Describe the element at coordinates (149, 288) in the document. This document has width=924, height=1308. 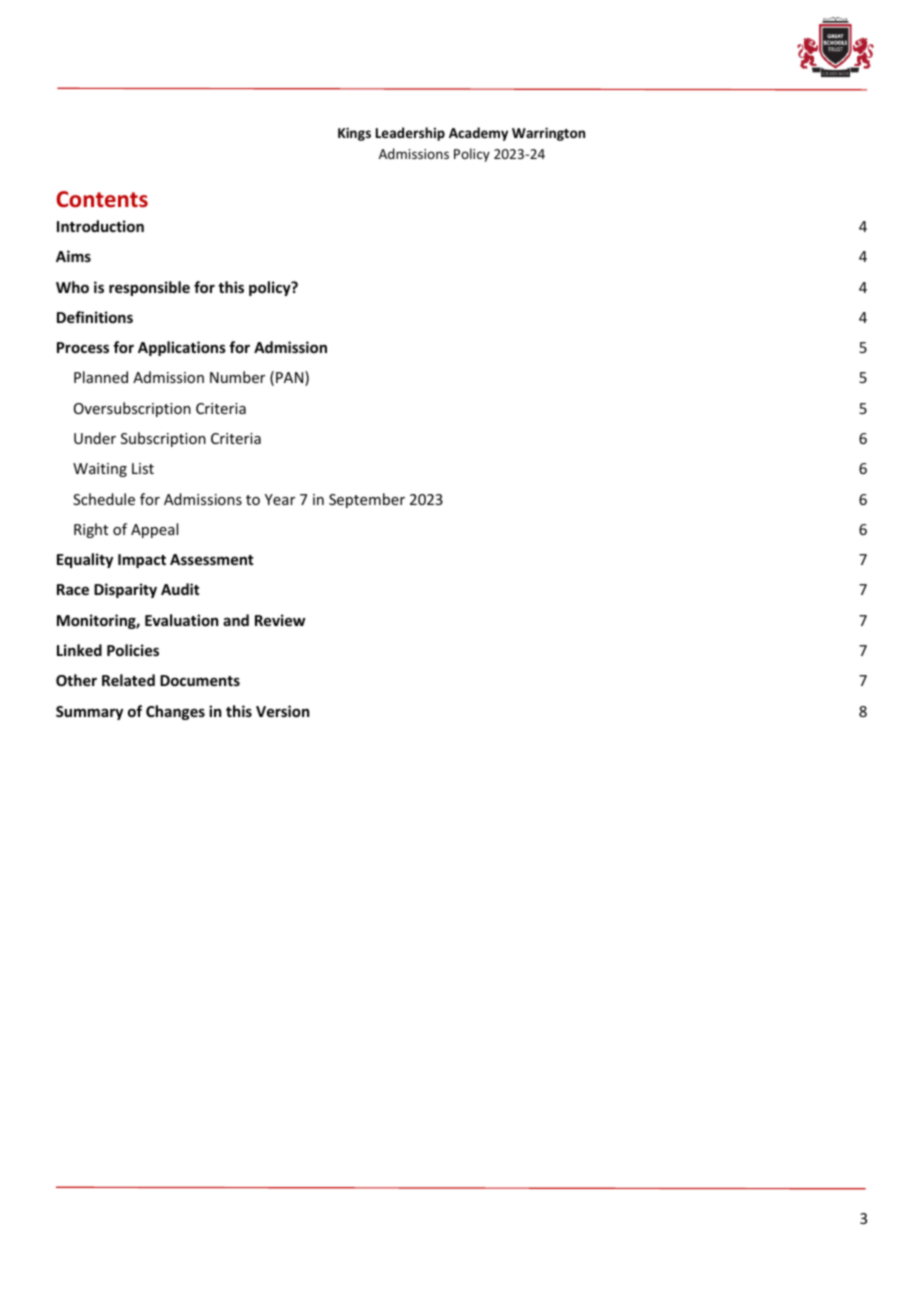
I see `responsible` at that location.
